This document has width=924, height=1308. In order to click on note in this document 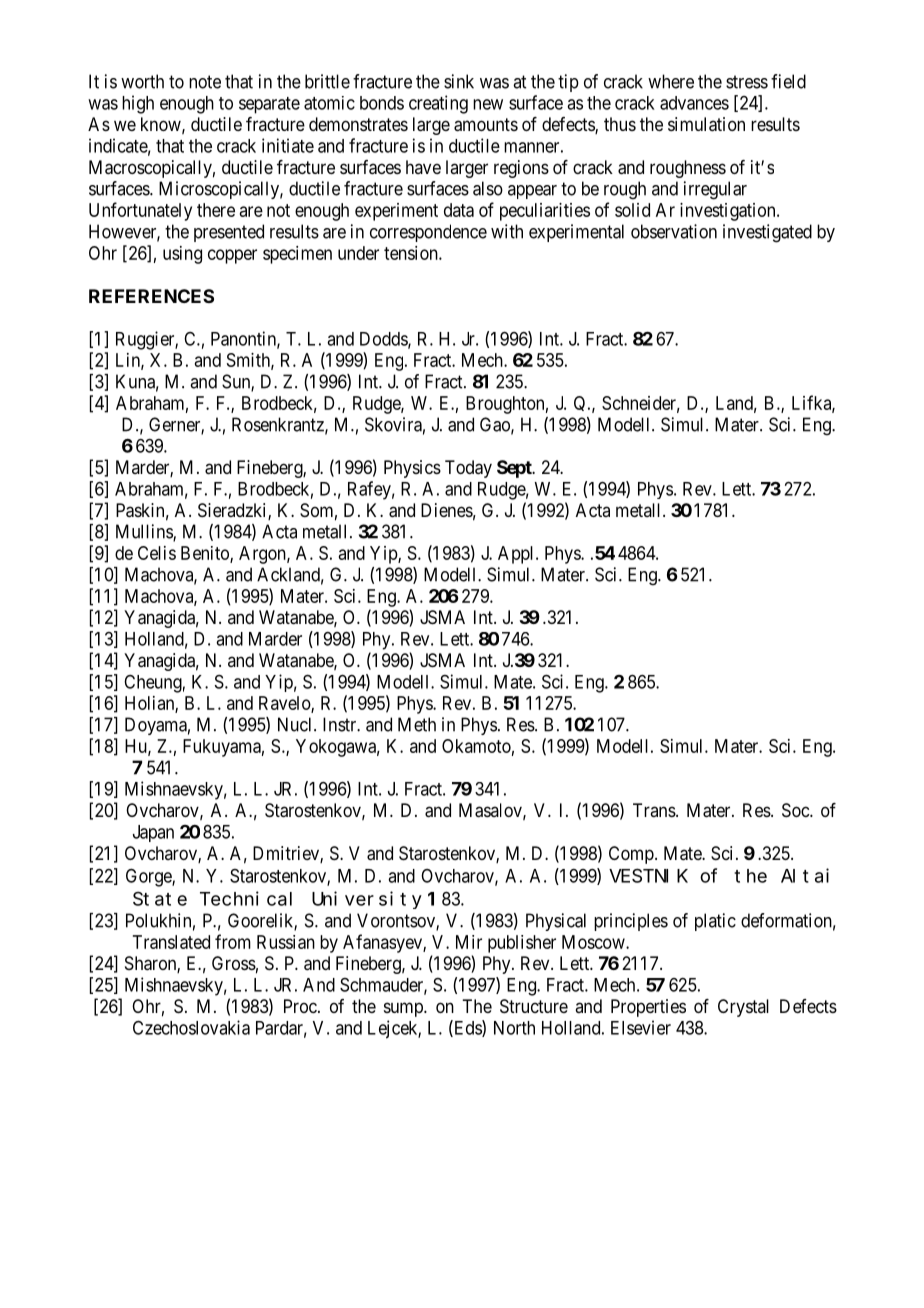, I will do `click(205, 82)`.
